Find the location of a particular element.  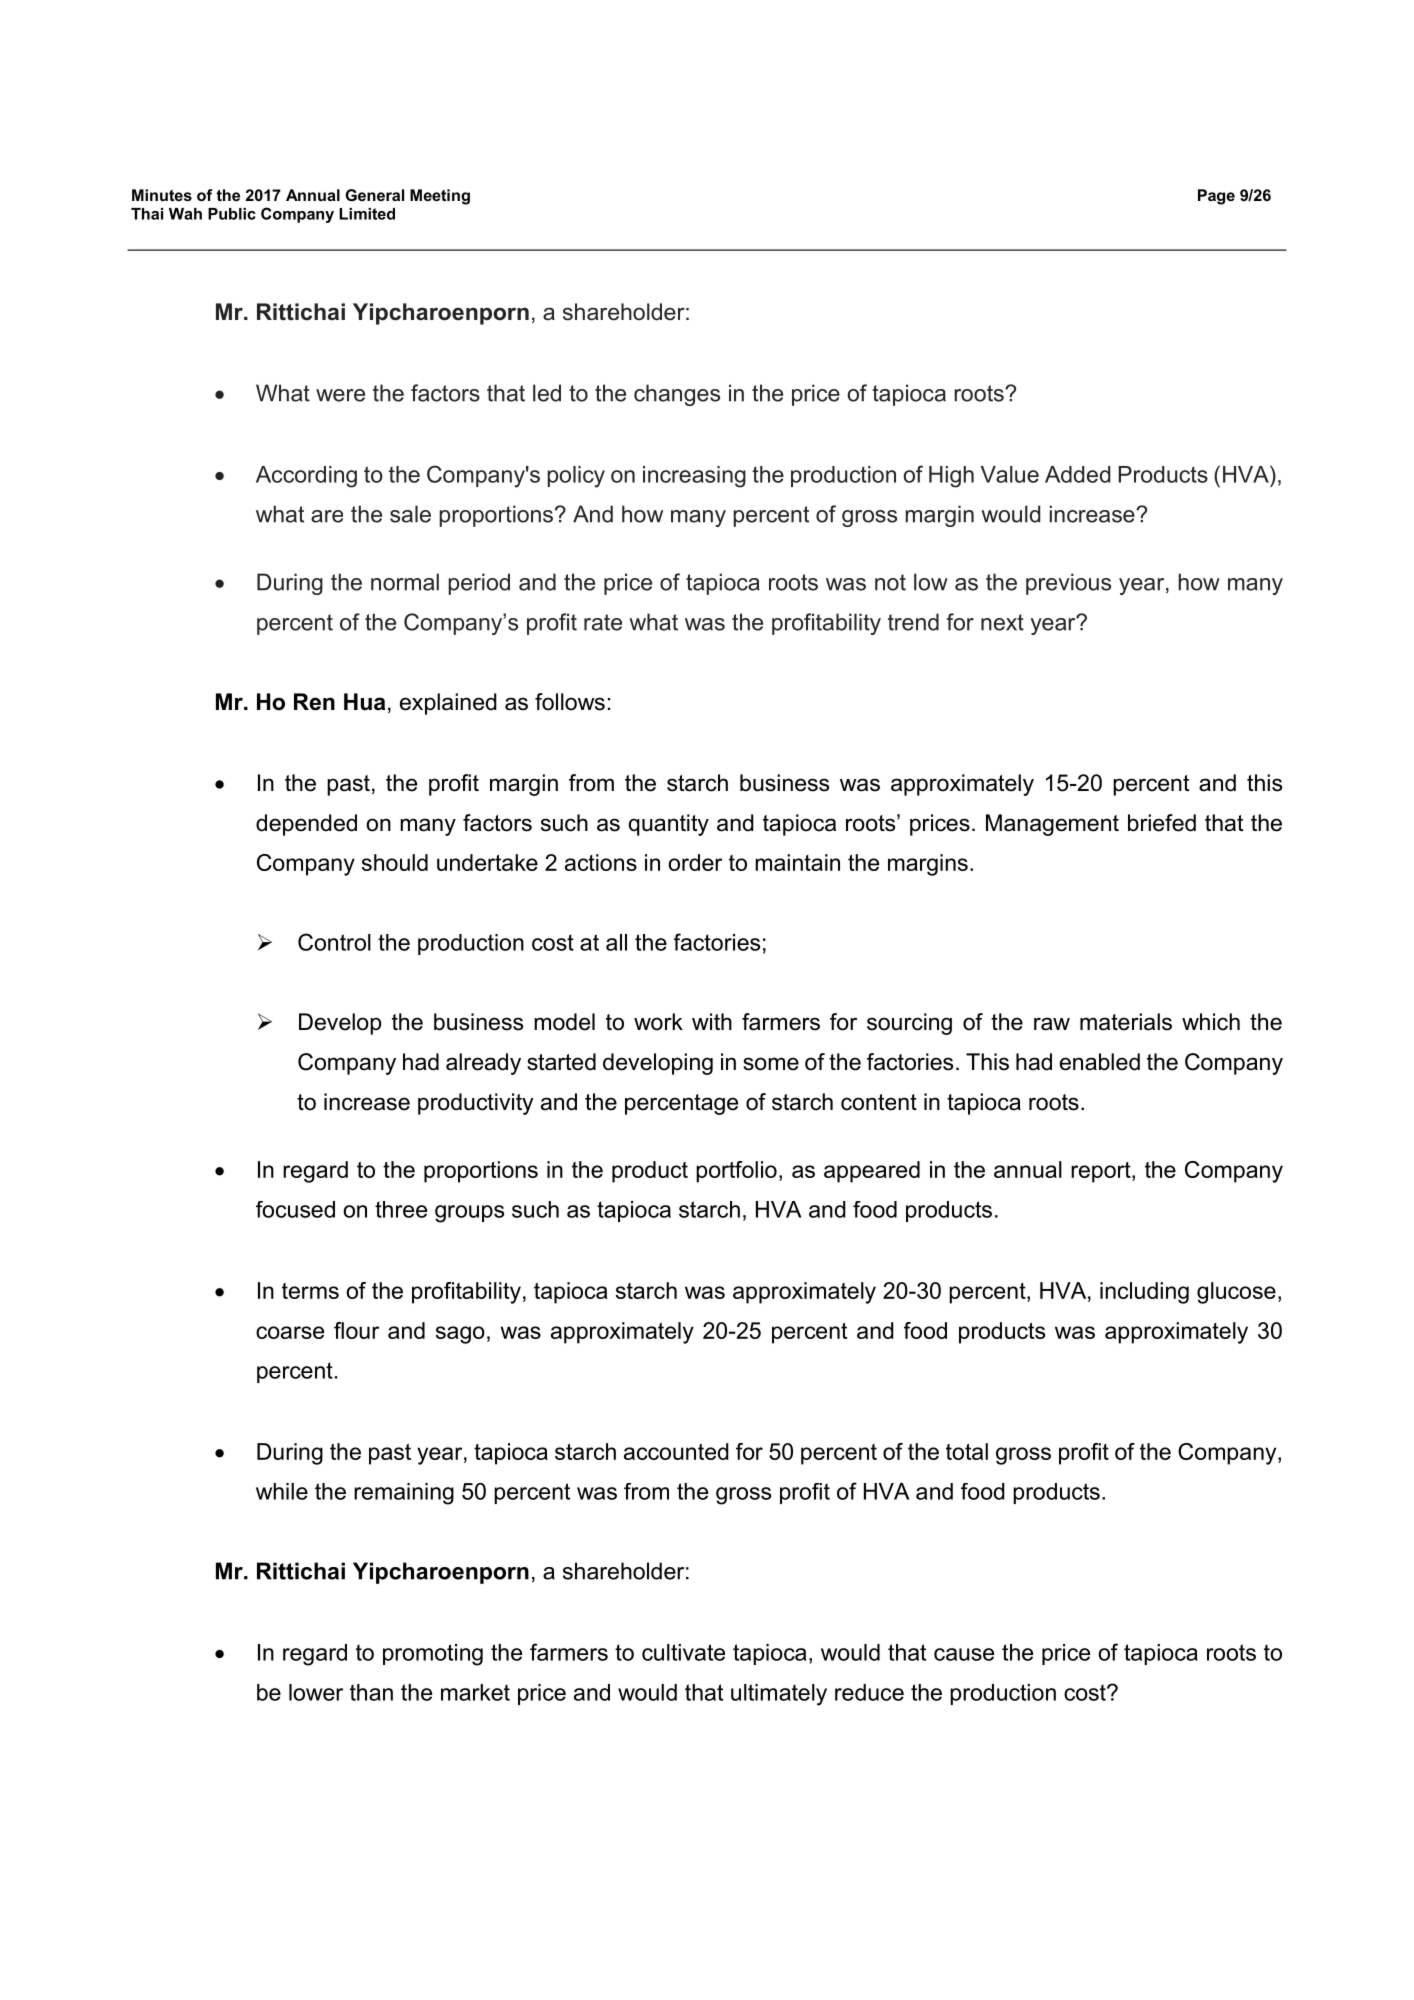

all is located at coordinates (616, 942).
